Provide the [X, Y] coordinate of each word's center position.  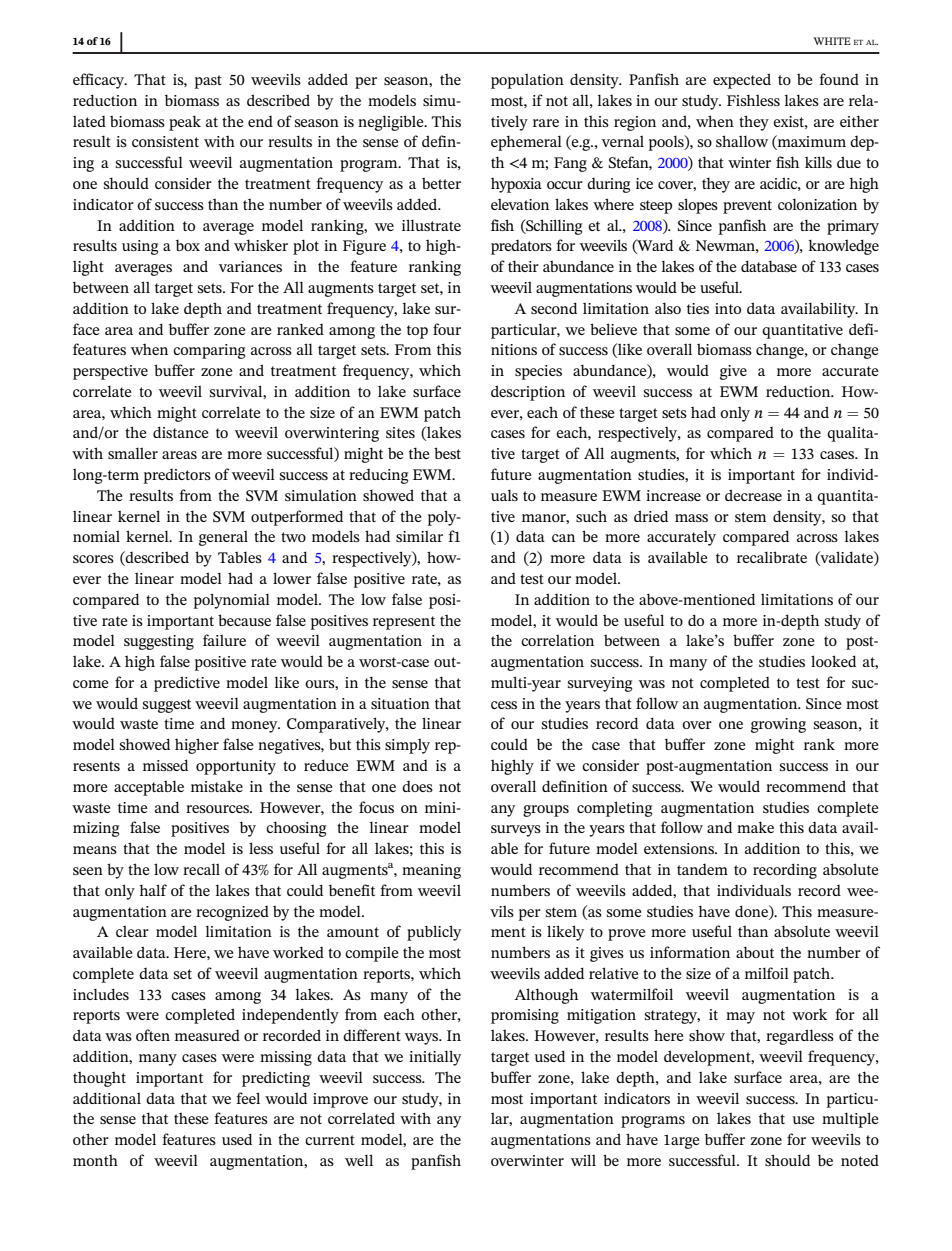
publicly [434, 933]
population [527, 81]
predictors [177, 476]
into [728, 308]
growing [778, 725]
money [255, 727]
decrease [753, 495]
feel [248, 1098]
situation [400, 703]
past [208, 82]
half [153, 890]
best [447, 453]
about [755, 952]
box [188, 245]
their [523, 266]
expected [742, 81]
